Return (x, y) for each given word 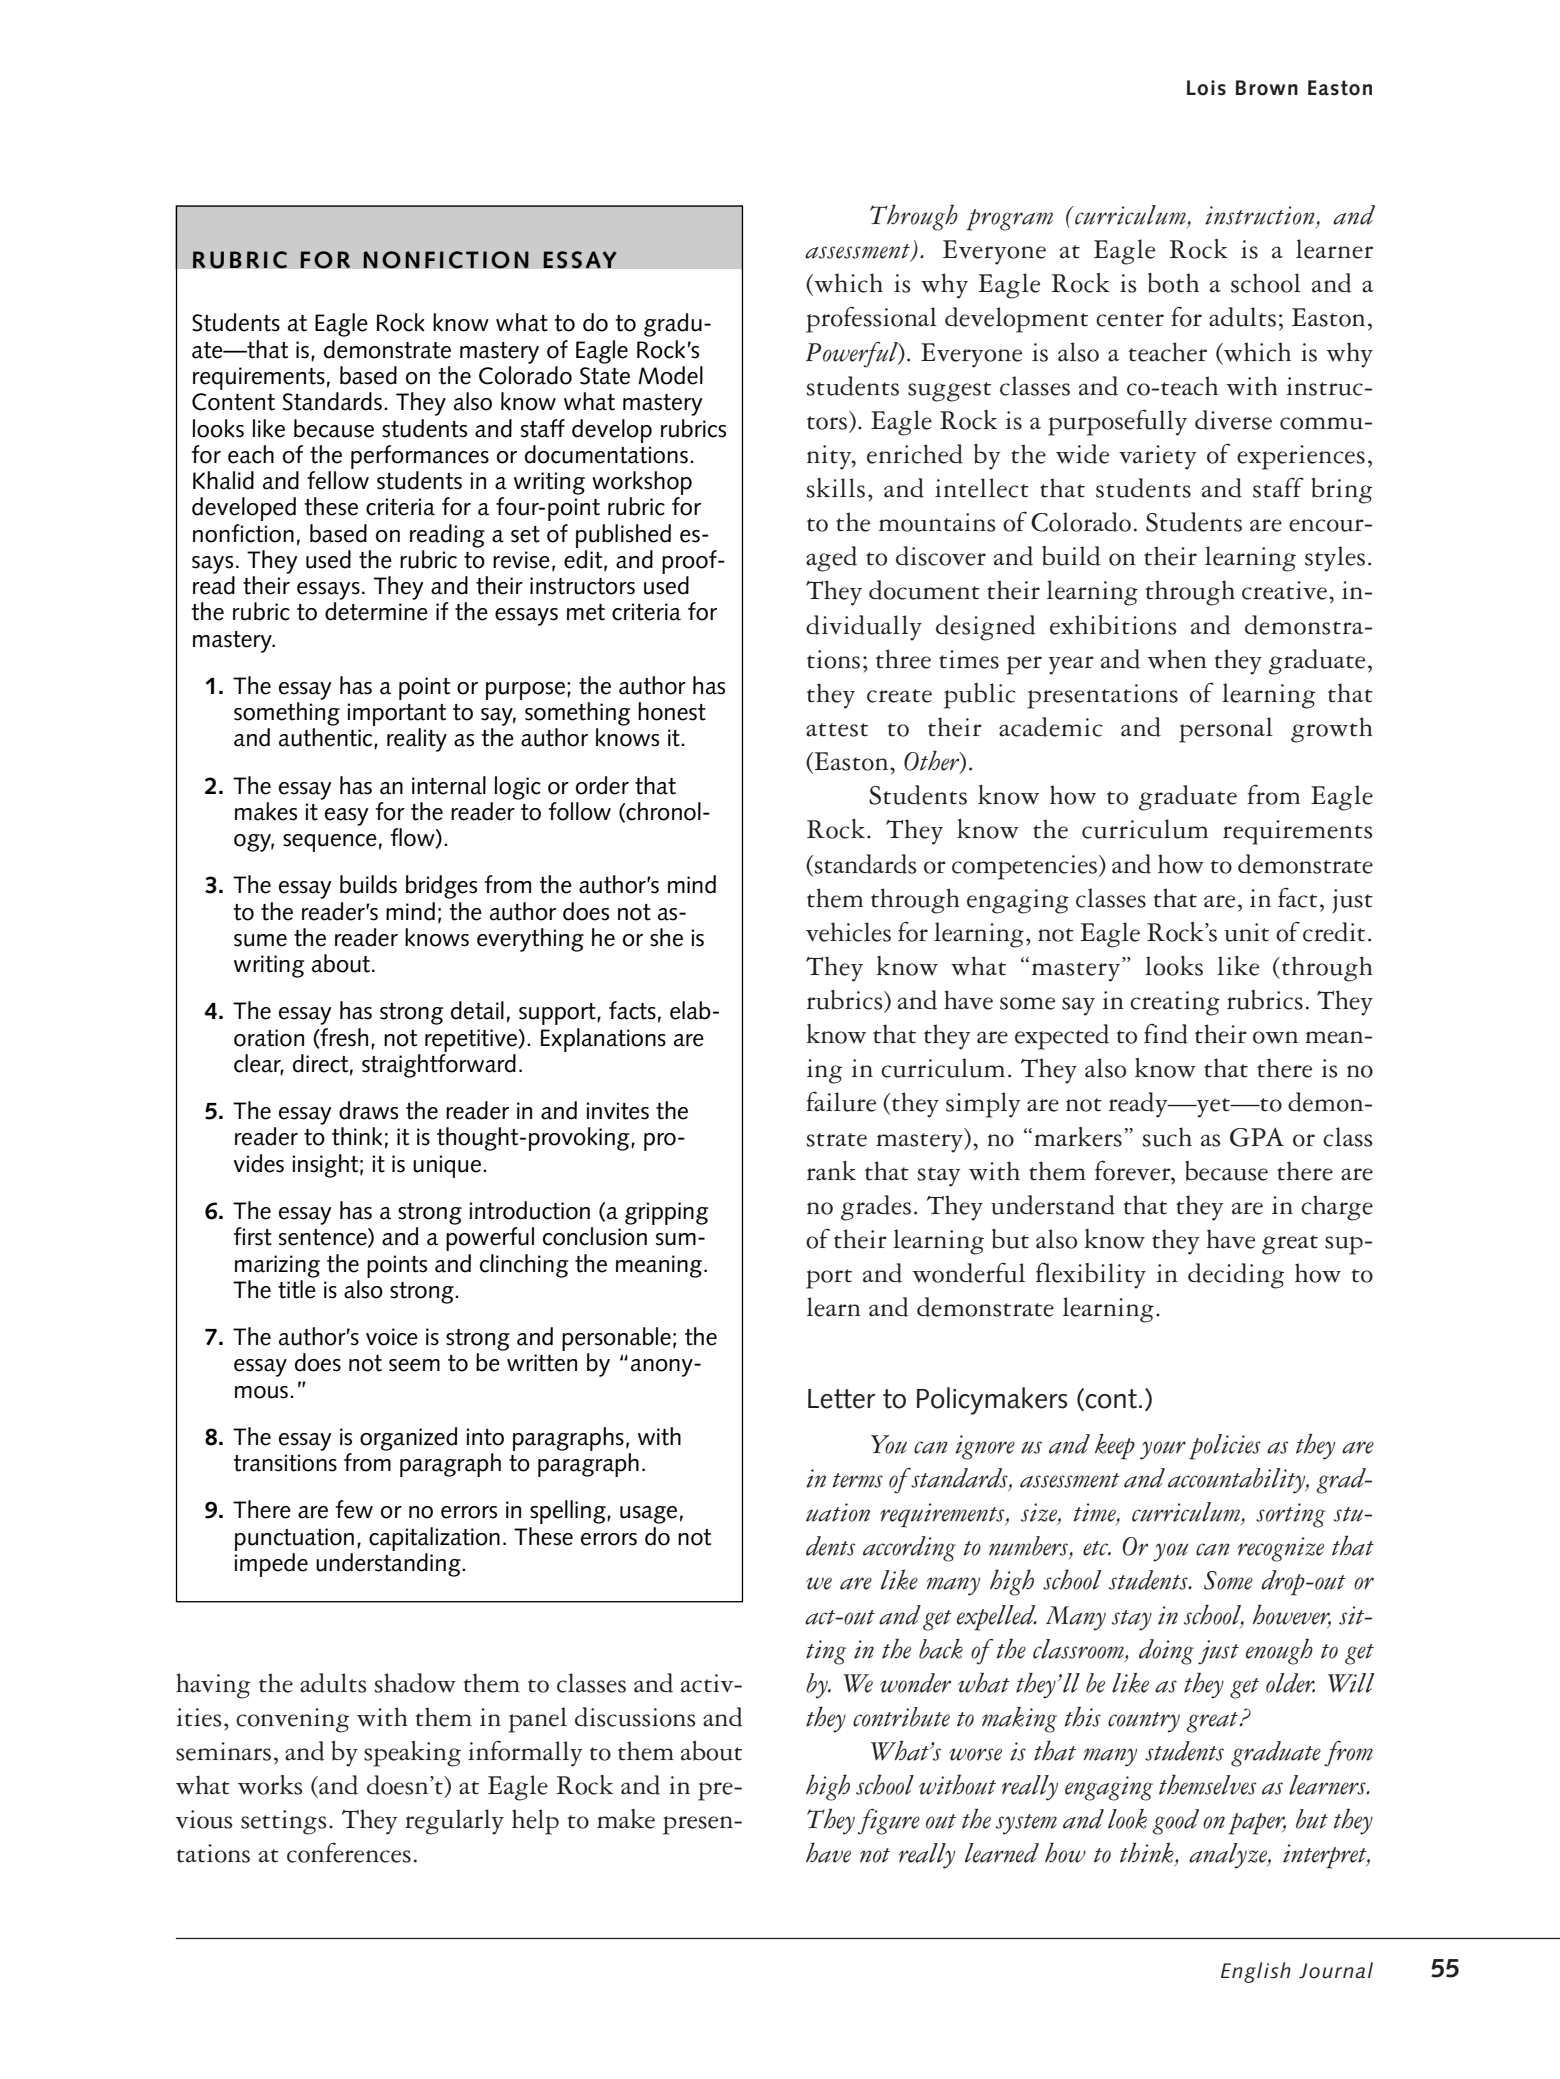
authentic (327, 738)
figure (889, 1822)
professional (871, 319)
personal (1226, 730)
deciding (1236, 1276)
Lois (1206, 88)
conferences (349, 1852)
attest (837, 730)
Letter (841, 1399)
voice (392, 1337)
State (605, 376)
